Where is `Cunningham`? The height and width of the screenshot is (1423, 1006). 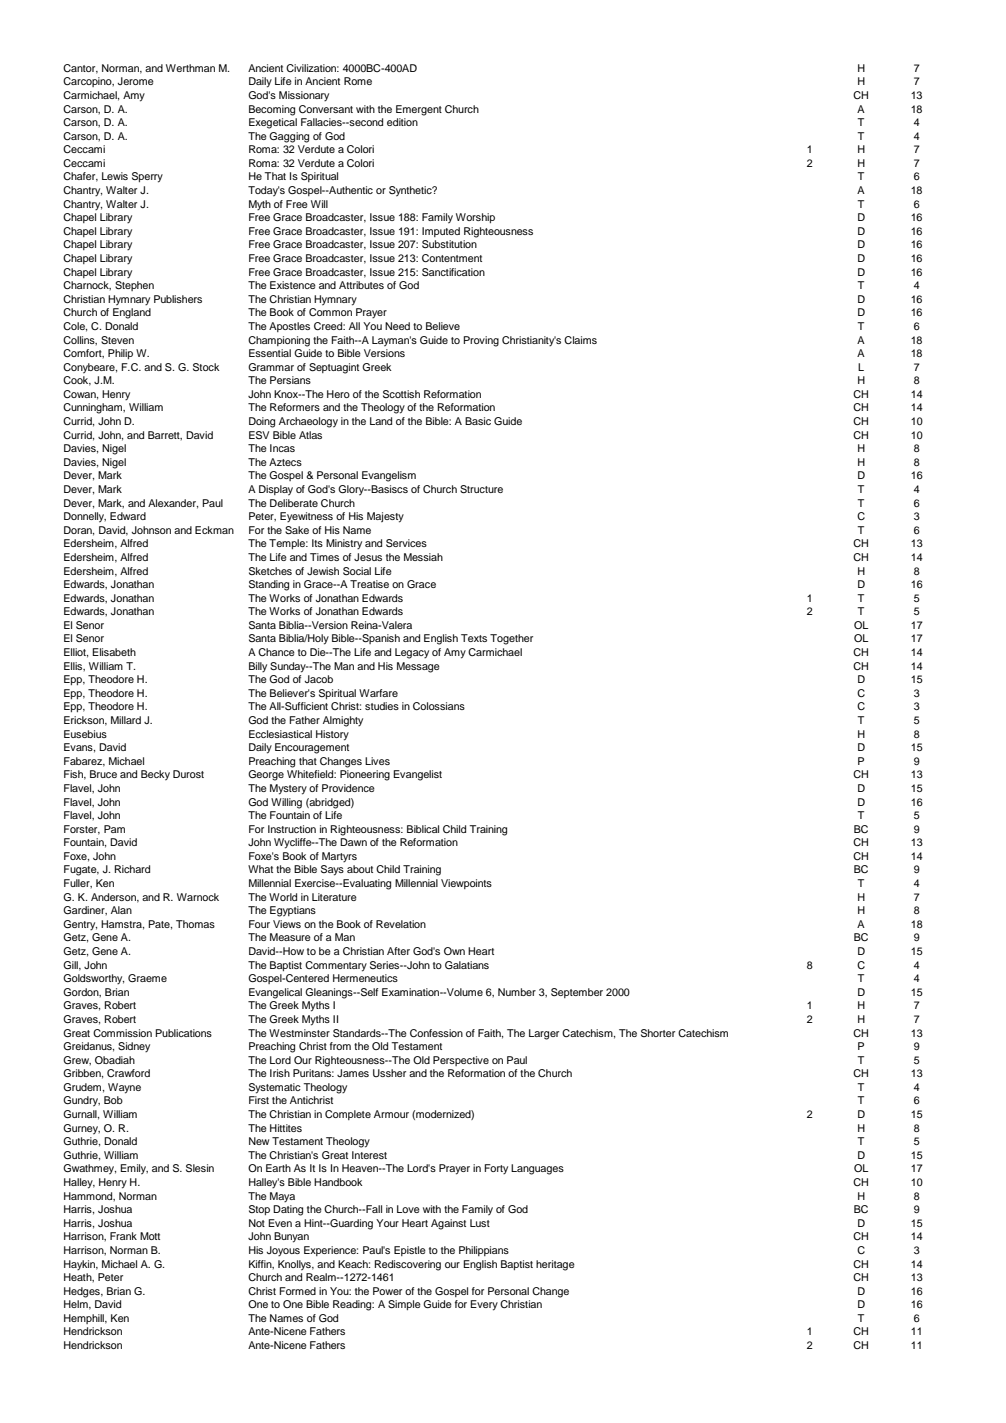 Cunningham is located at coordinates (94, 408).
